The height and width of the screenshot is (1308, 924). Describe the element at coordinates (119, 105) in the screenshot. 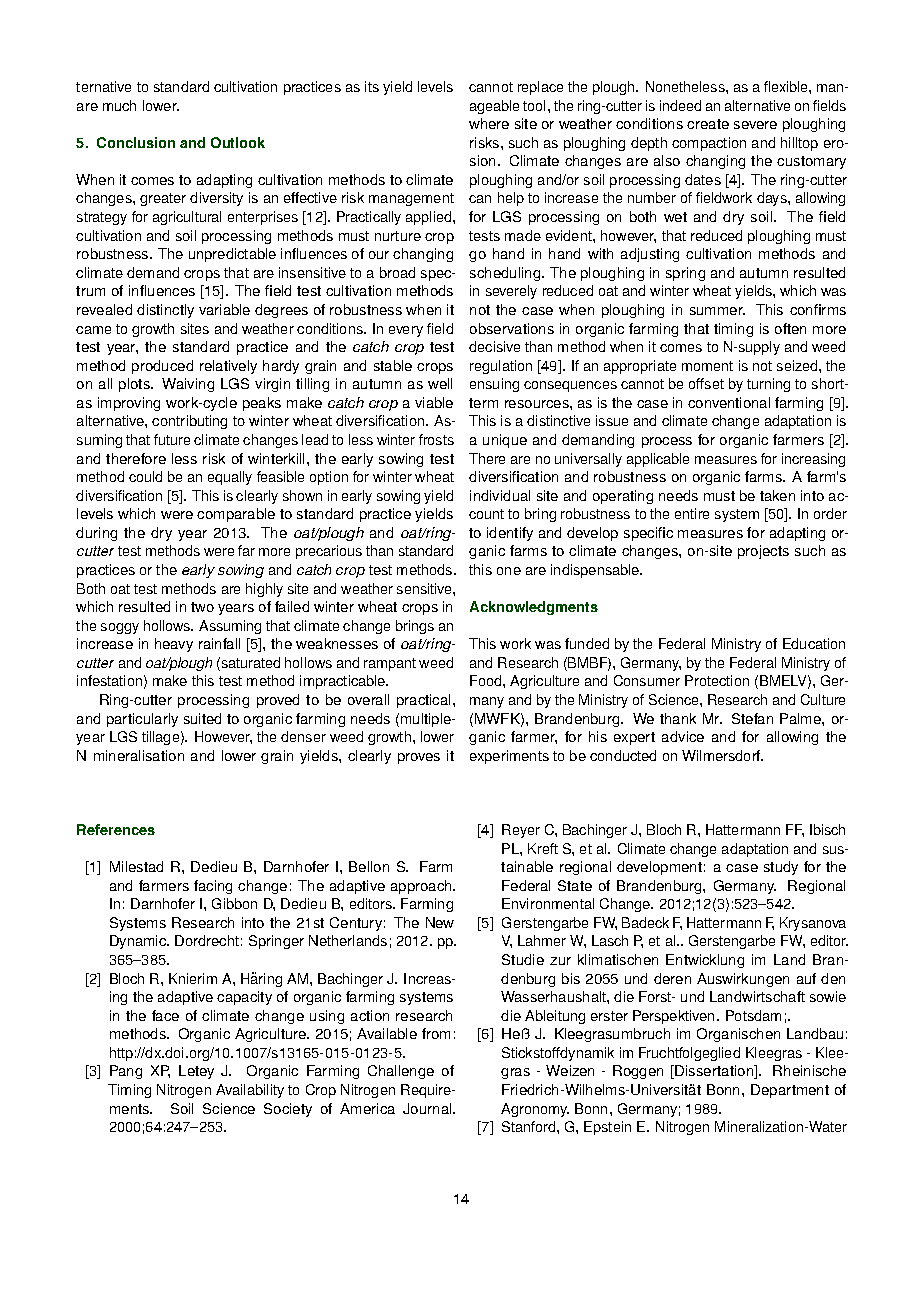

I see `much` at that location.
